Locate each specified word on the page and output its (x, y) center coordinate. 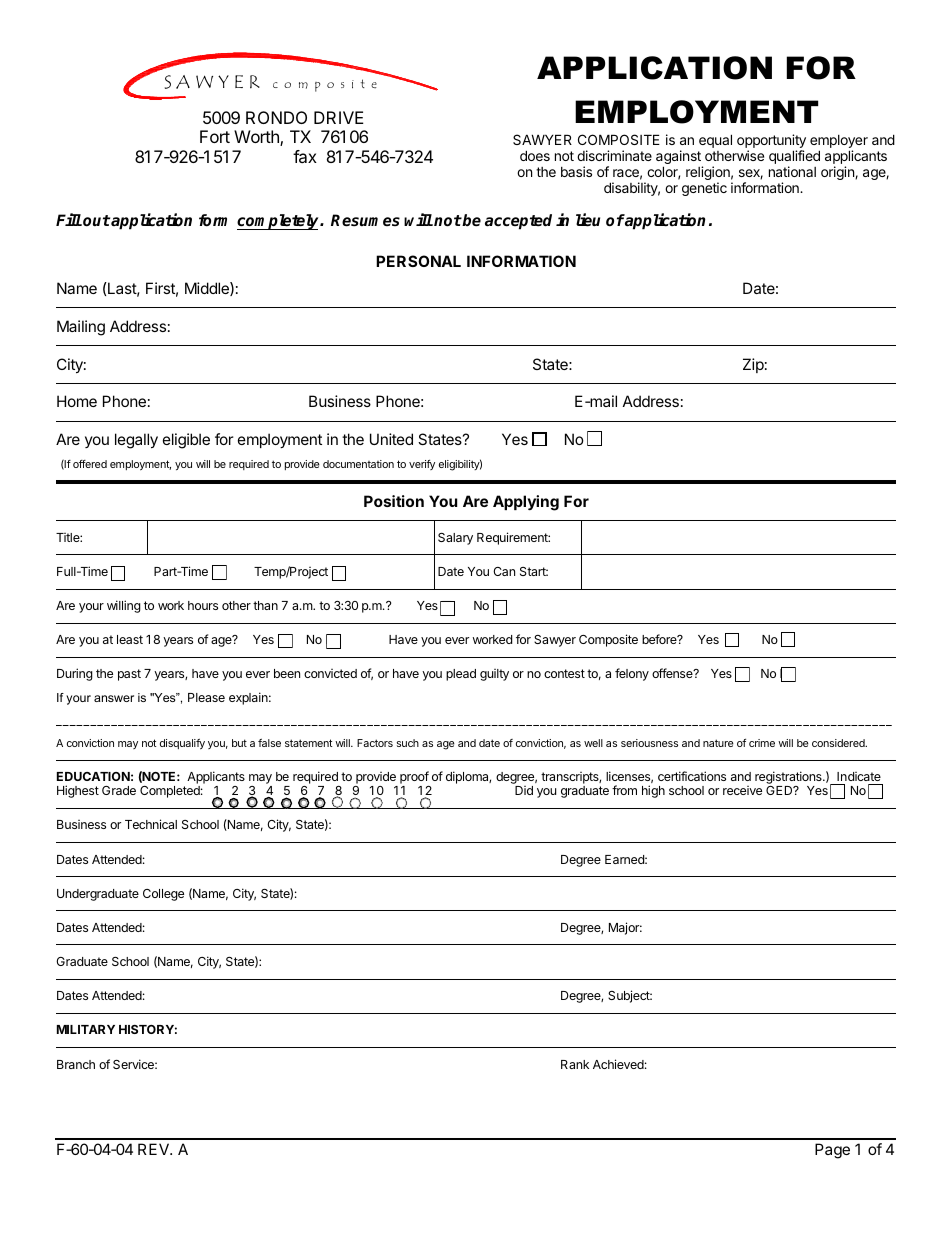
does (535, 155)
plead (461, 675)
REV (154, 1149)
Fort (215, 136)
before (660, 639)
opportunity (771, 142)
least (130, 639)
